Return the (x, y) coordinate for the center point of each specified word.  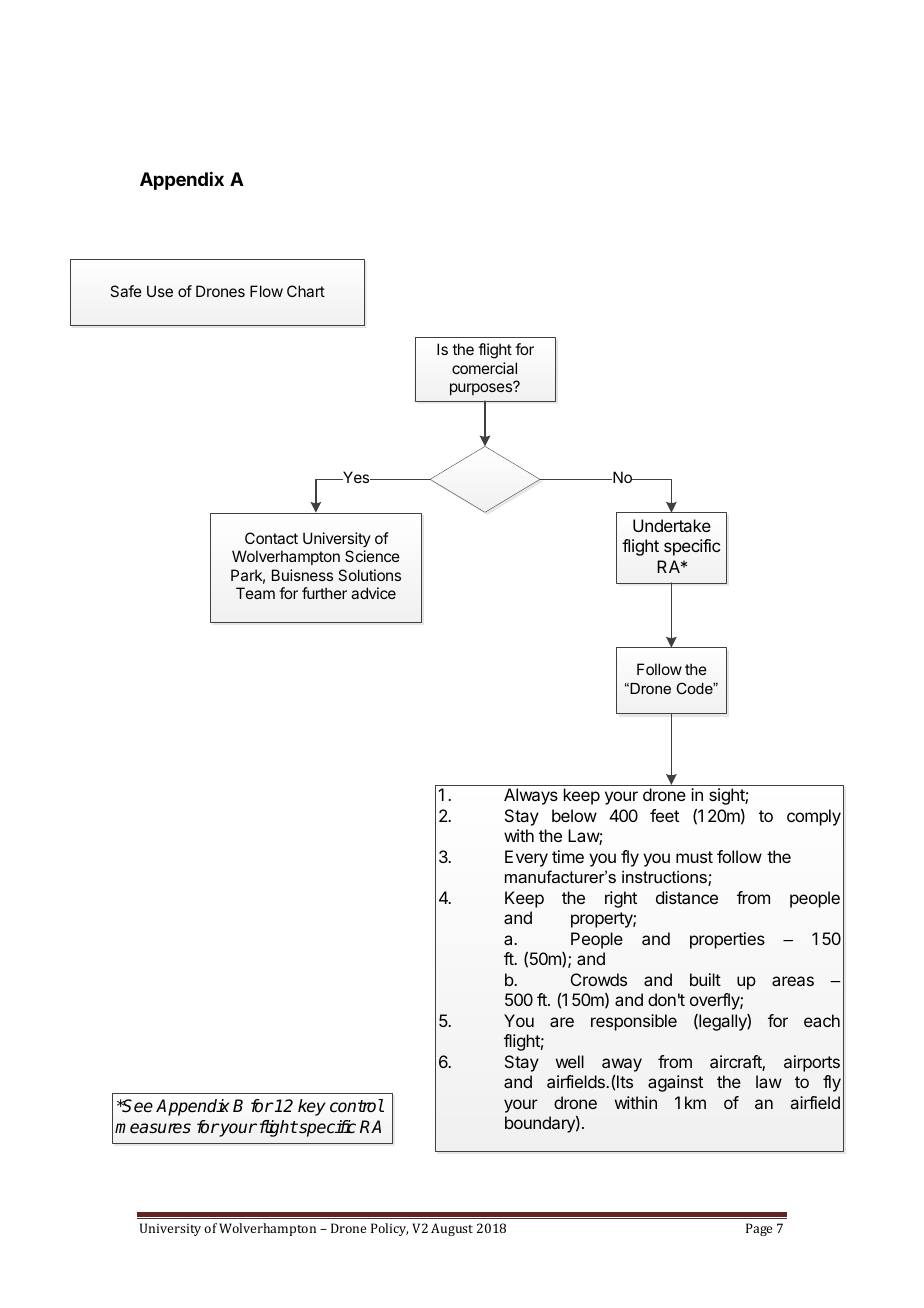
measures (153, 1128)
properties (727, 940)
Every (526, 858)
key (312, 1107)
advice (373, 593)
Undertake (672, 525)
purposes (482, 388)
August (452, 1229)
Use (160, 291)
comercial (484, 368)
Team (255, 593)
